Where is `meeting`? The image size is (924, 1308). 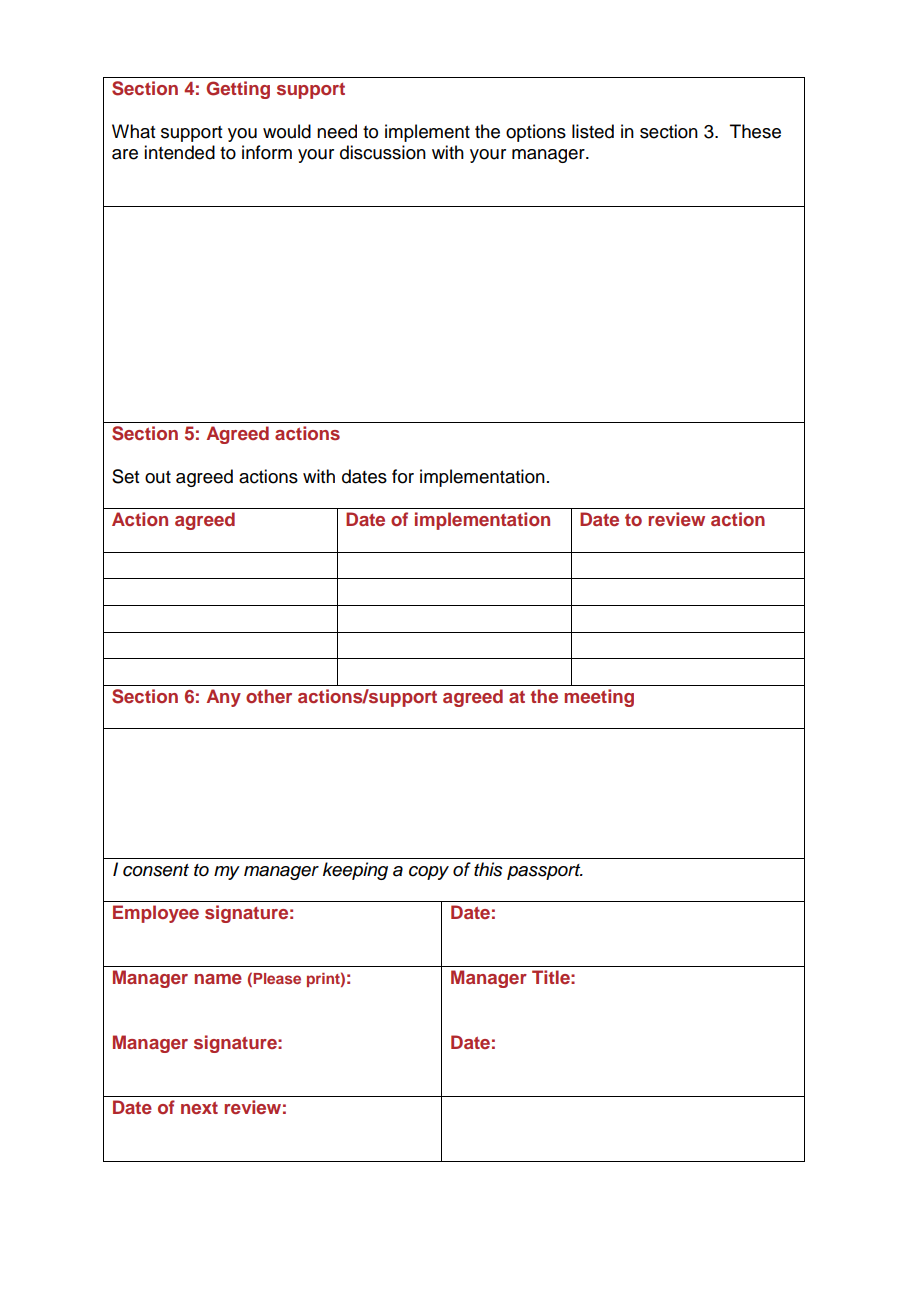 meeting is located at coordinates (599, 698).
